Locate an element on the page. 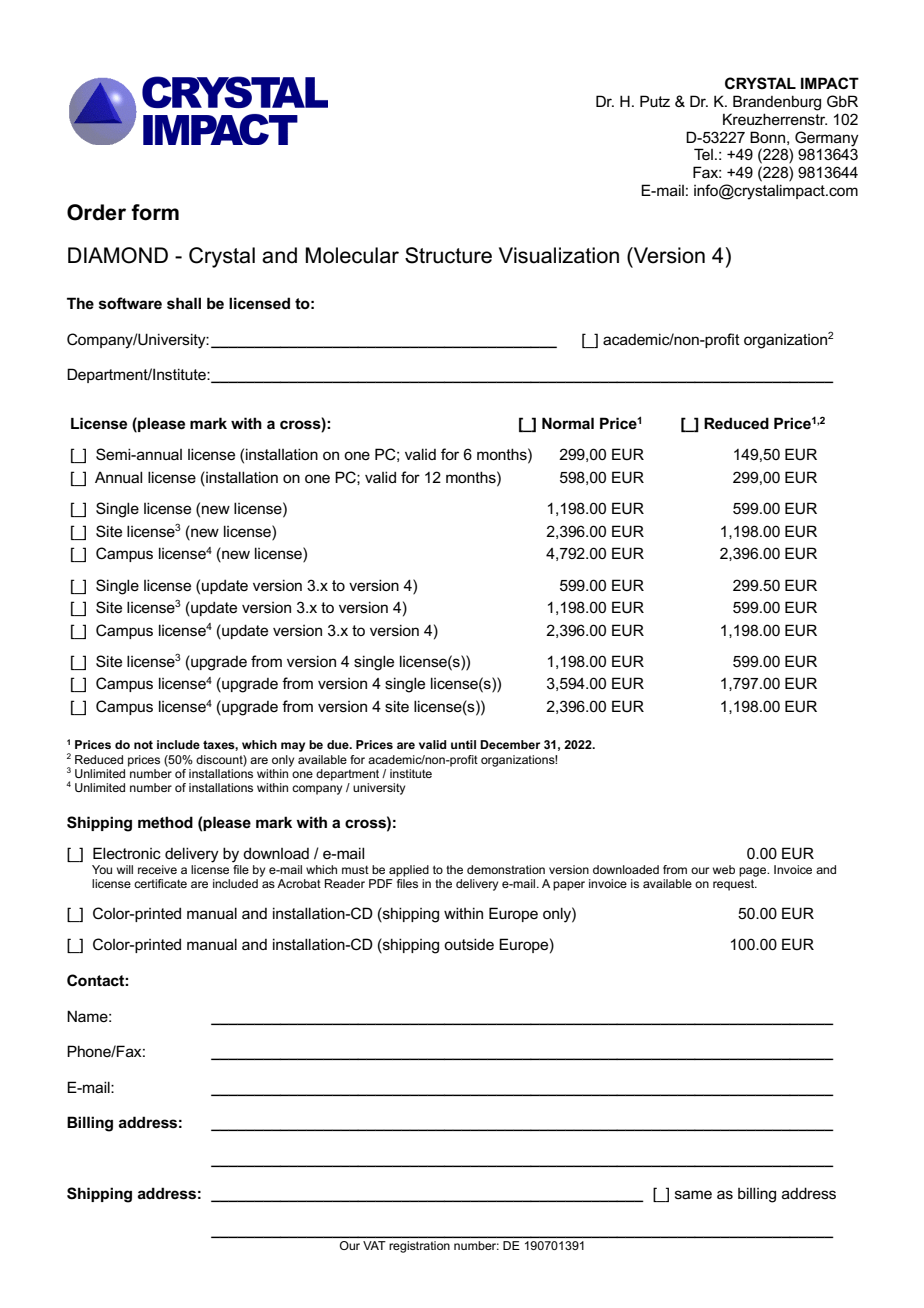 Image resolution: width=924 pixels, height=1308 pixels. form is located at coordinates (155, 212).
